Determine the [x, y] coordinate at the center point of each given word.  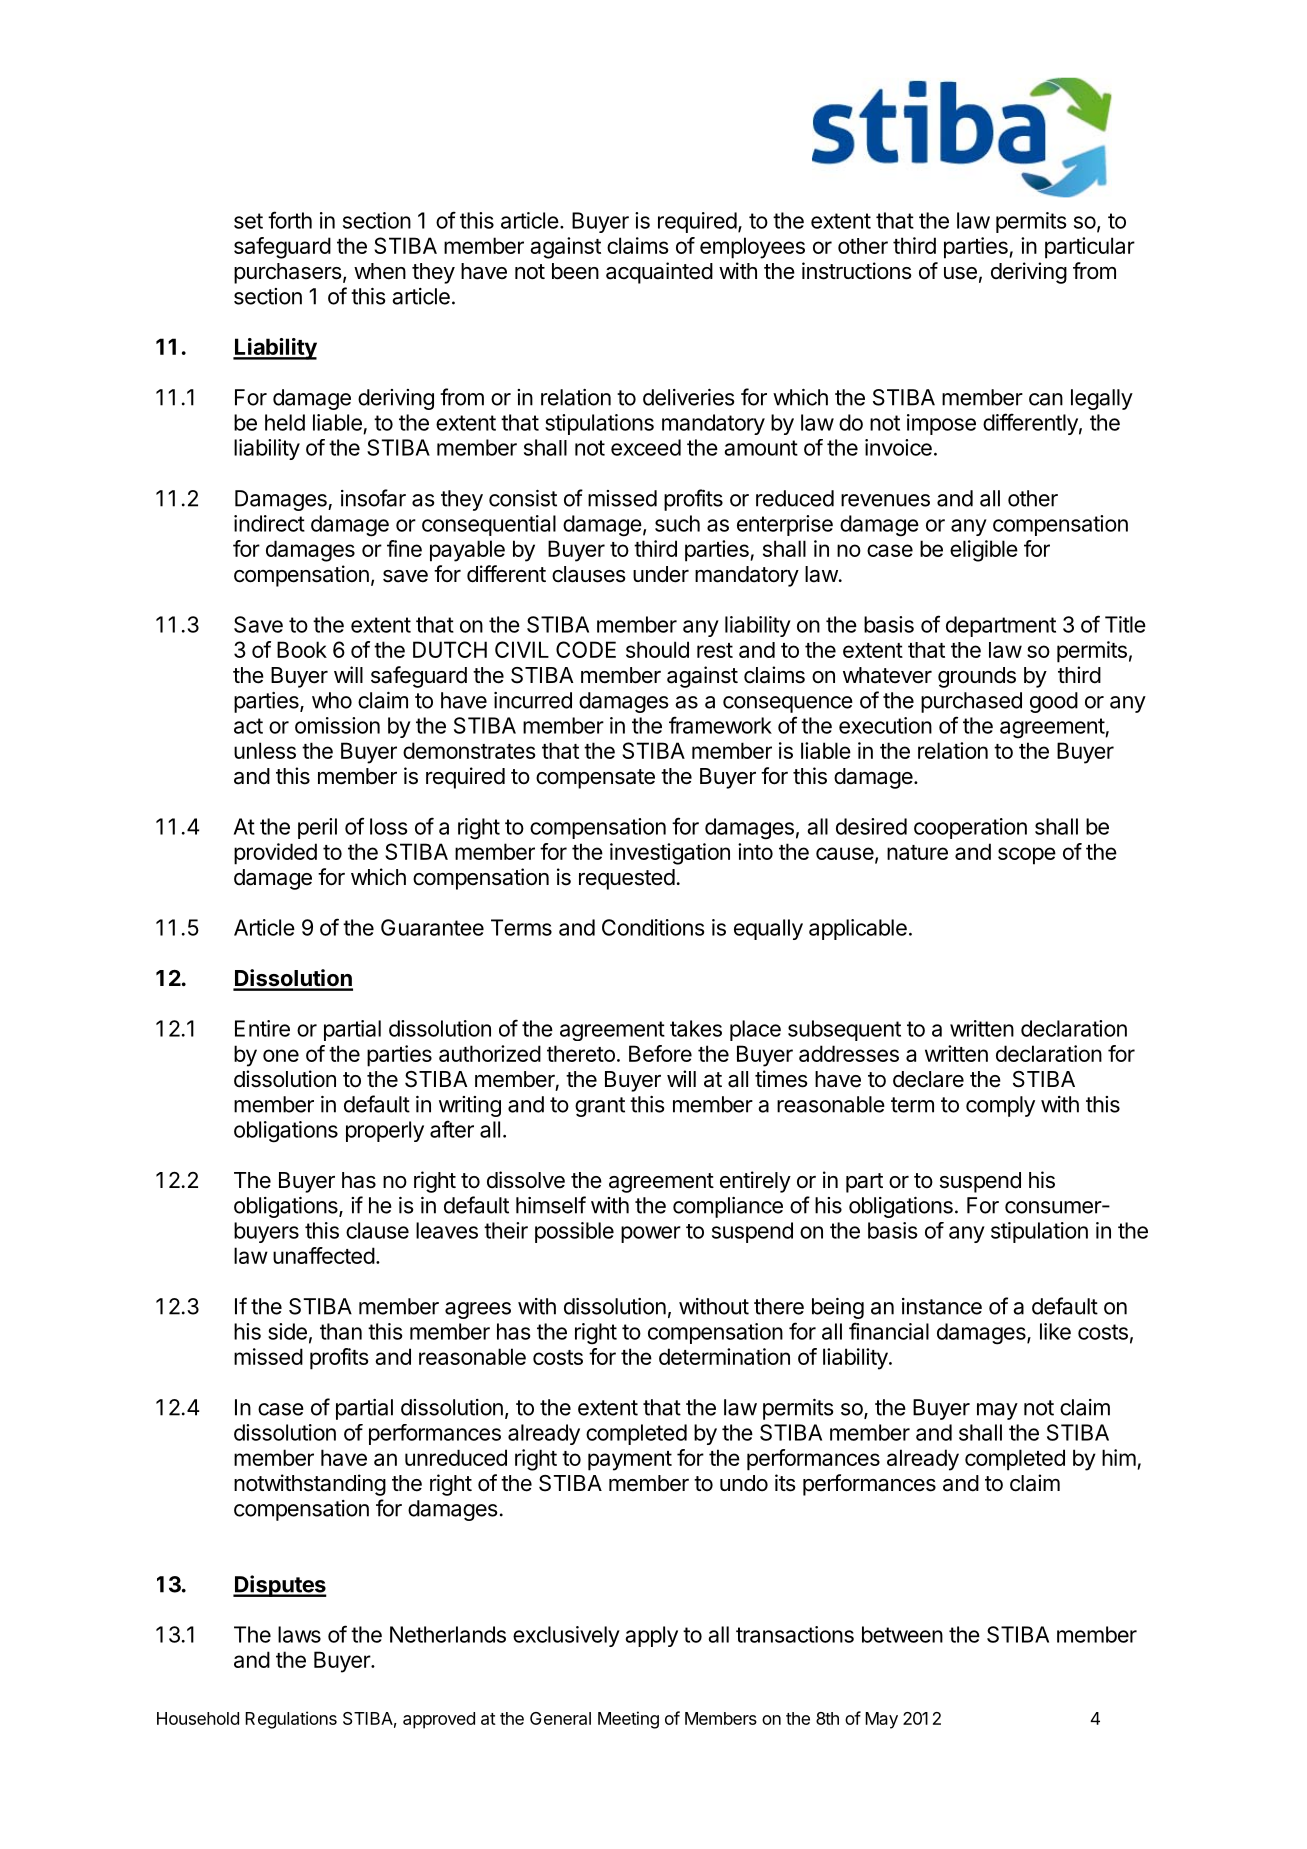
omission [337, 725]
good [1054, 702]
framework [720, 725]
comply [1000, 1106]
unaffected [324, 1255]
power [651, 1234]
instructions [857, 271]
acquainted [659, 273]
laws [299, 1634]
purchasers [288, 273]
